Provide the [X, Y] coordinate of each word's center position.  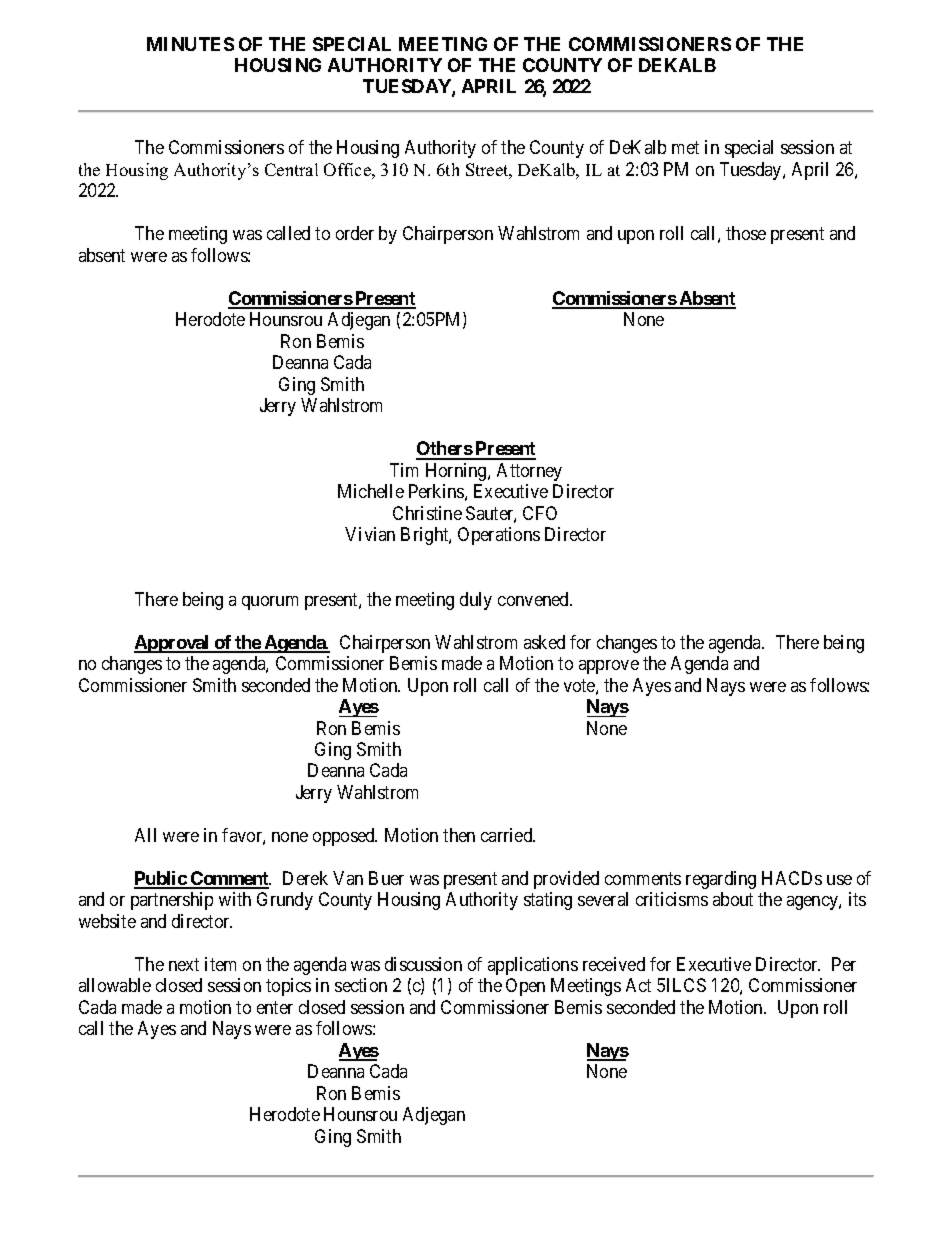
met [685, 148]
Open [525, 987]
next [184, 964]
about [733, 899]
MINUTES [190, 44]
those [746, 233]
